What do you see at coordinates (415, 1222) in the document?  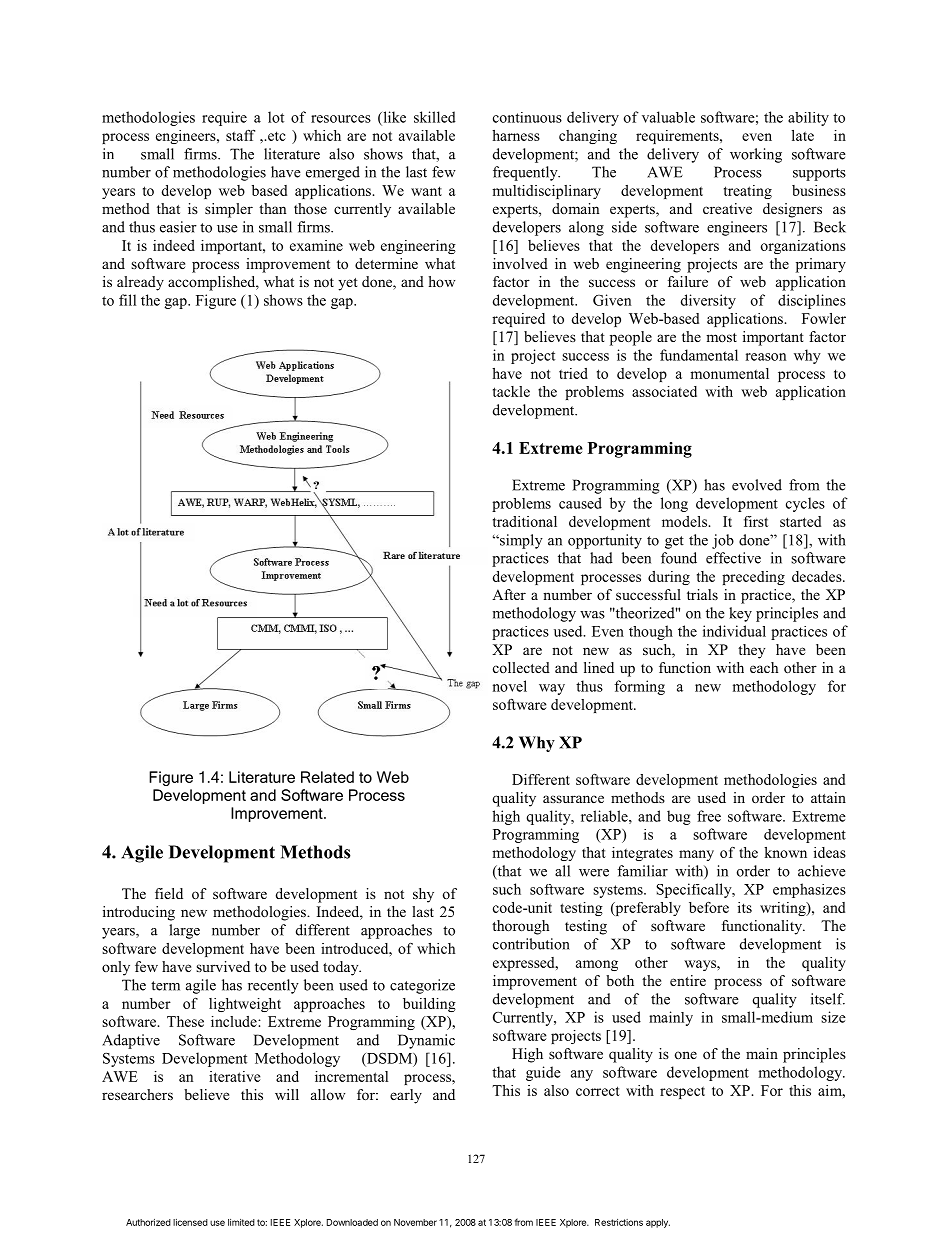 I see `November` at bounding box center [415, 1222].
